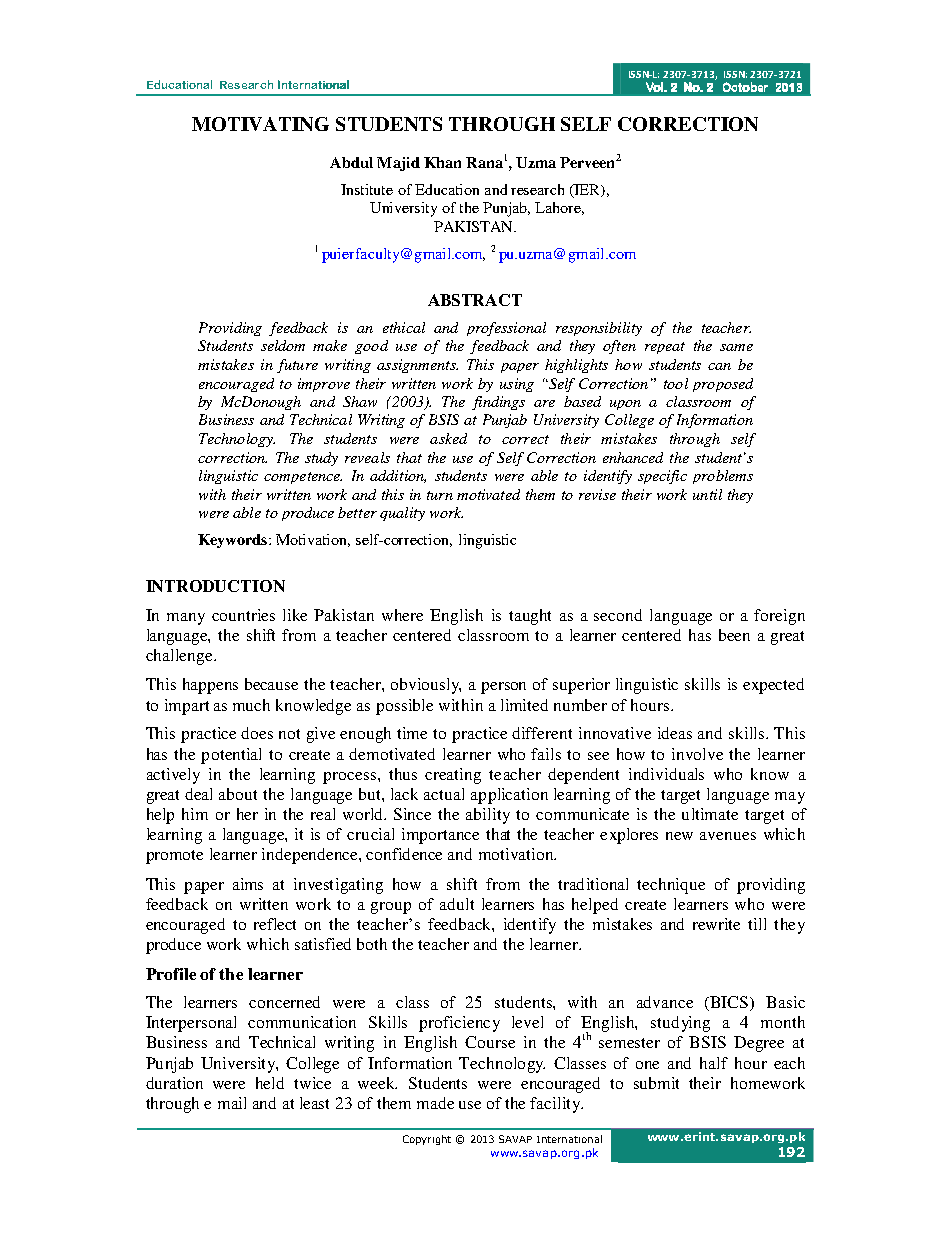 The width and height of the screenshot is (952, 1233). What do you see at coordinates (260, 124) in the screenshot?
I see `MOTIVATING` at bounding box center [260, 124].
